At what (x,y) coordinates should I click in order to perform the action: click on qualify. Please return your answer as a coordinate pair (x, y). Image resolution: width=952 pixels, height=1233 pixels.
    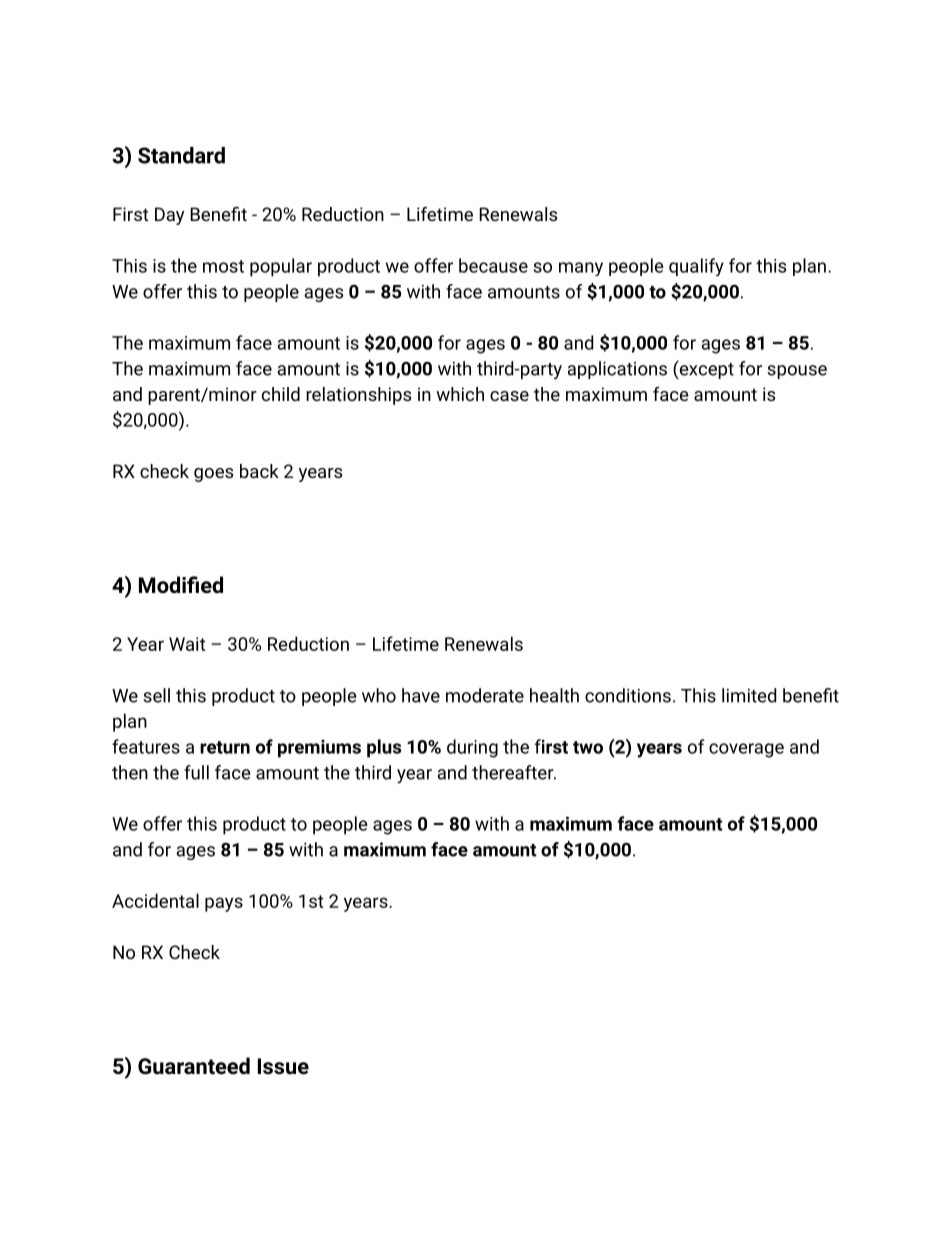
    Looking at the image, I should click on (696, 267).
